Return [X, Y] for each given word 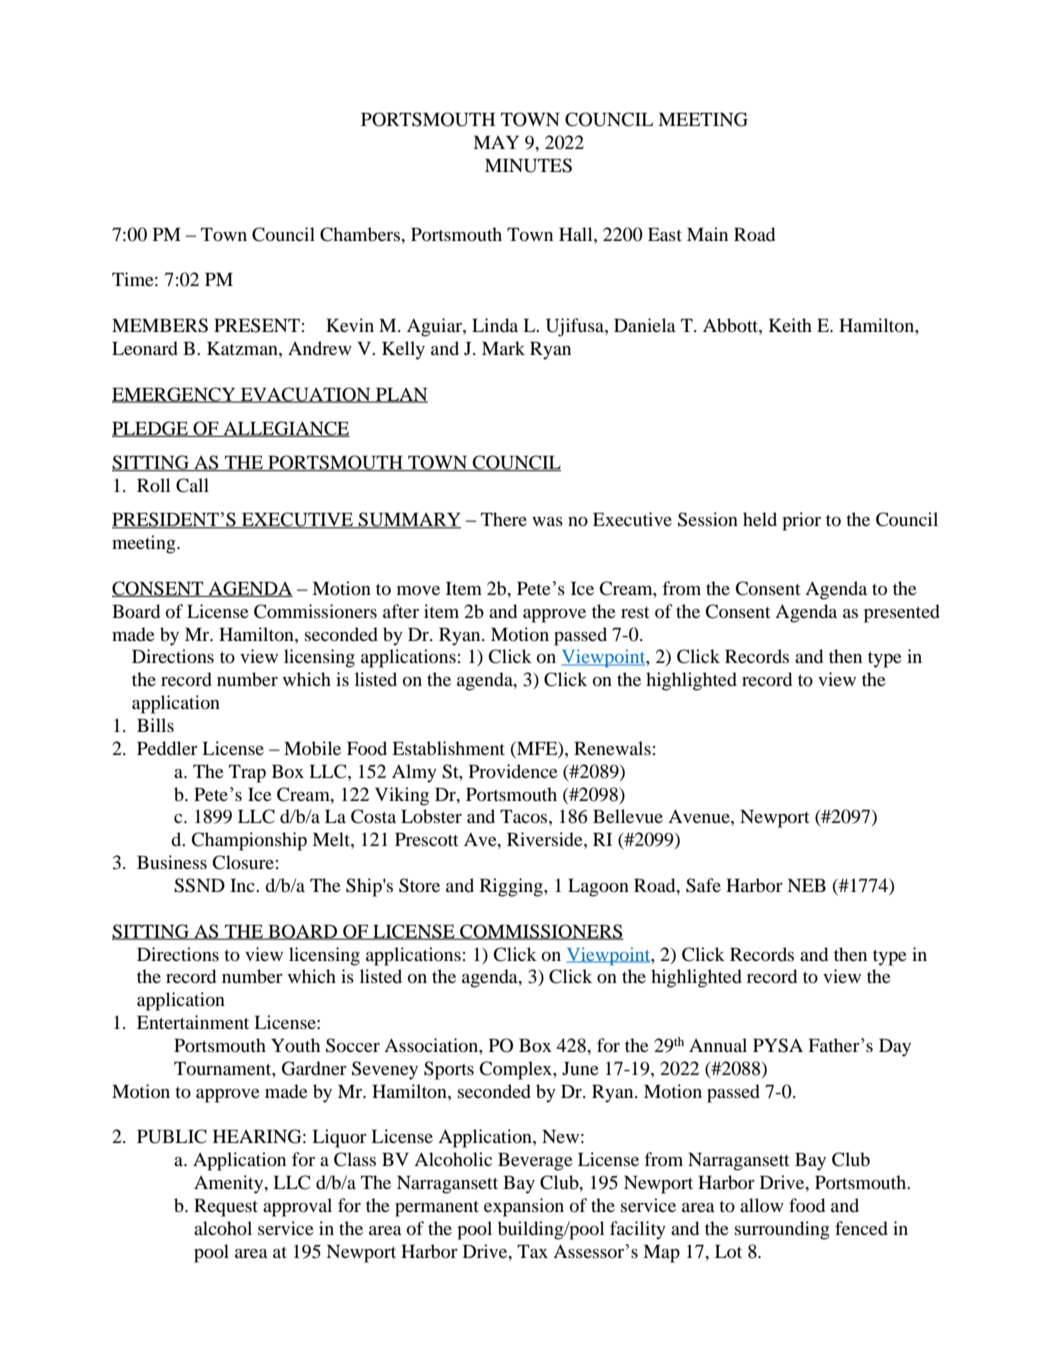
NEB [806, 885]
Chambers [361, 234]
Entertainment [193, 1022]
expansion [524, 1207]
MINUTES [528, 165]
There [504, 519]
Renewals [612, 748]
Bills [155, 725]
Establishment [448, 748]
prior [801, 521]
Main [707, 234]
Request [226, 1208]
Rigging [512, 887]
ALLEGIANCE [285, 429]
